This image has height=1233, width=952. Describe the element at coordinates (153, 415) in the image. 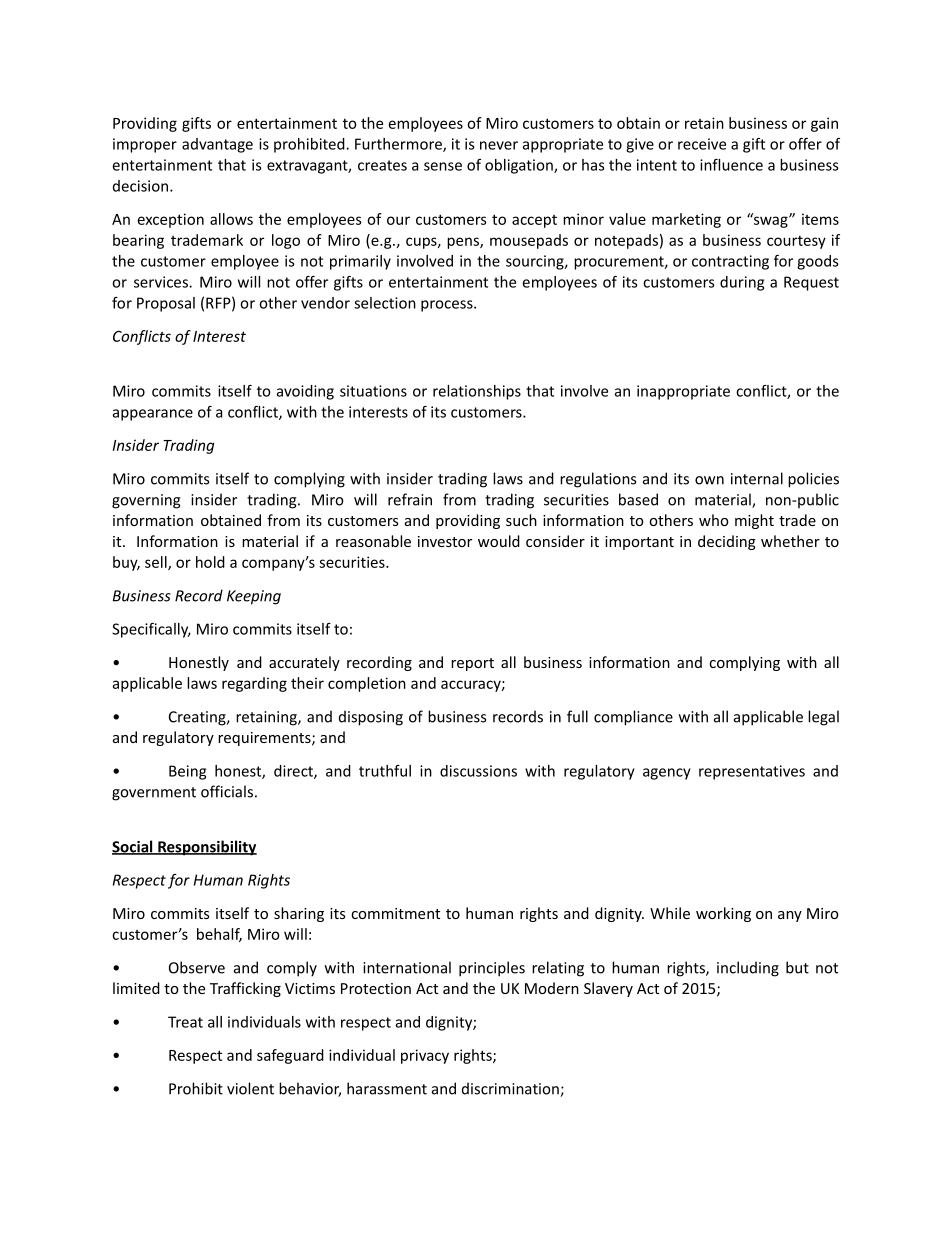

I see `appearance` at that location.
